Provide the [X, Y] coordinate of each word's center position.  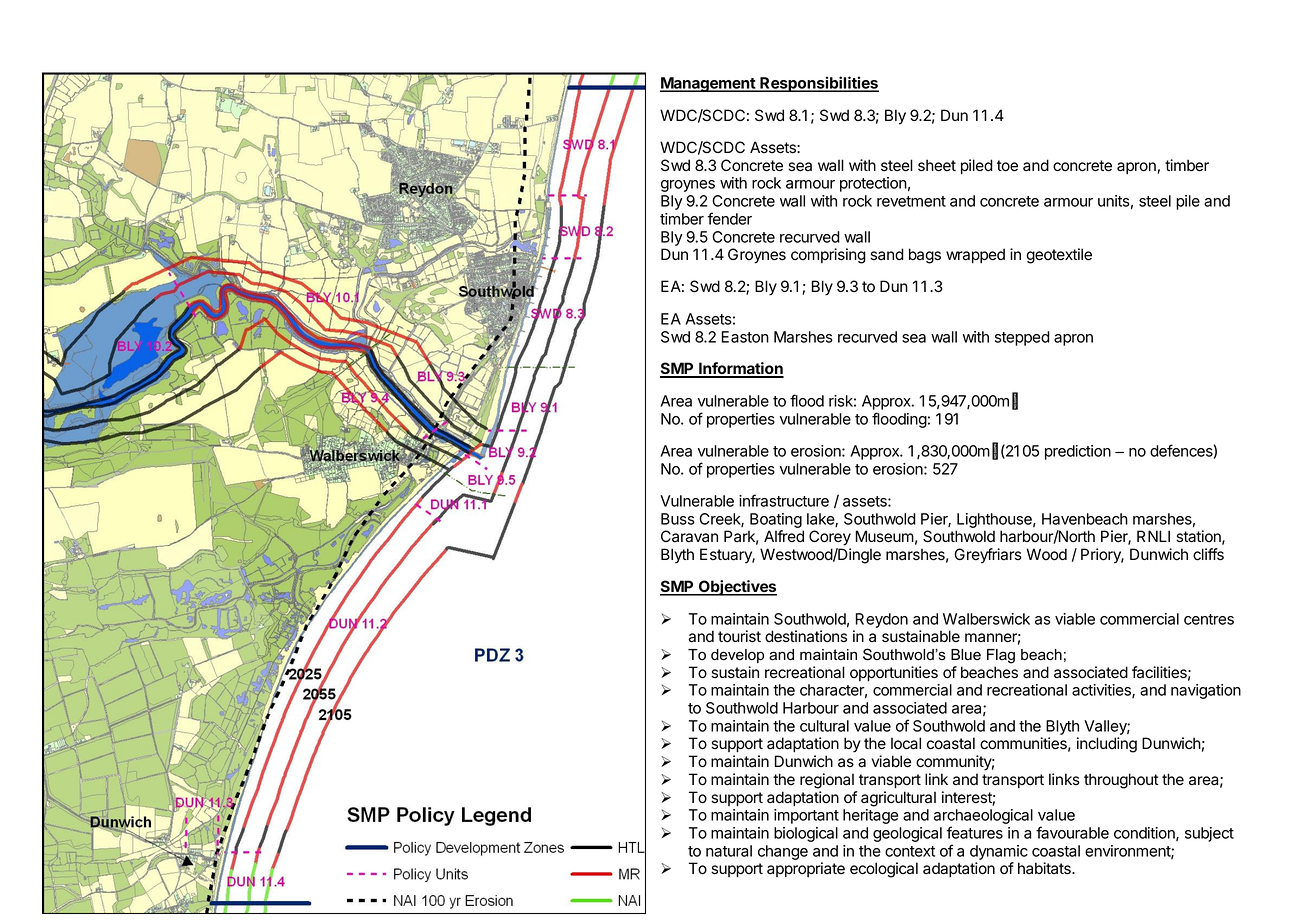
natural [729, 851]
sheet [937, 165]
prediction [1078, 452]
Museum [884, 536]
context [910, 851]
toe [1007, 166]
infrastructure [784, 500]
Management [708, 84]
